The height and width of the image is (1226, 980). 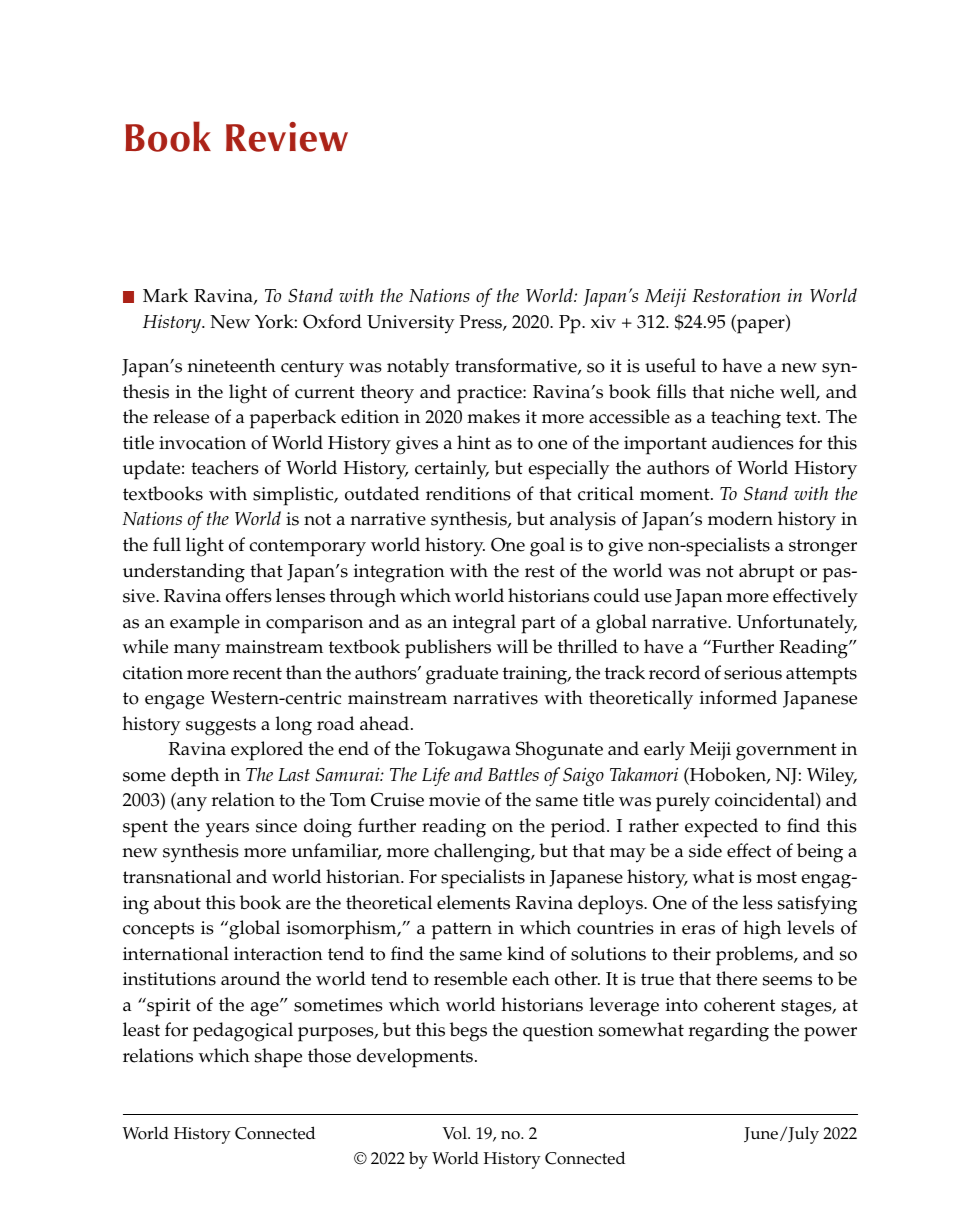 What do you see at coordinates (729, 1032) in the image?
I see `regarding` at bounding box center [729, 1032].
